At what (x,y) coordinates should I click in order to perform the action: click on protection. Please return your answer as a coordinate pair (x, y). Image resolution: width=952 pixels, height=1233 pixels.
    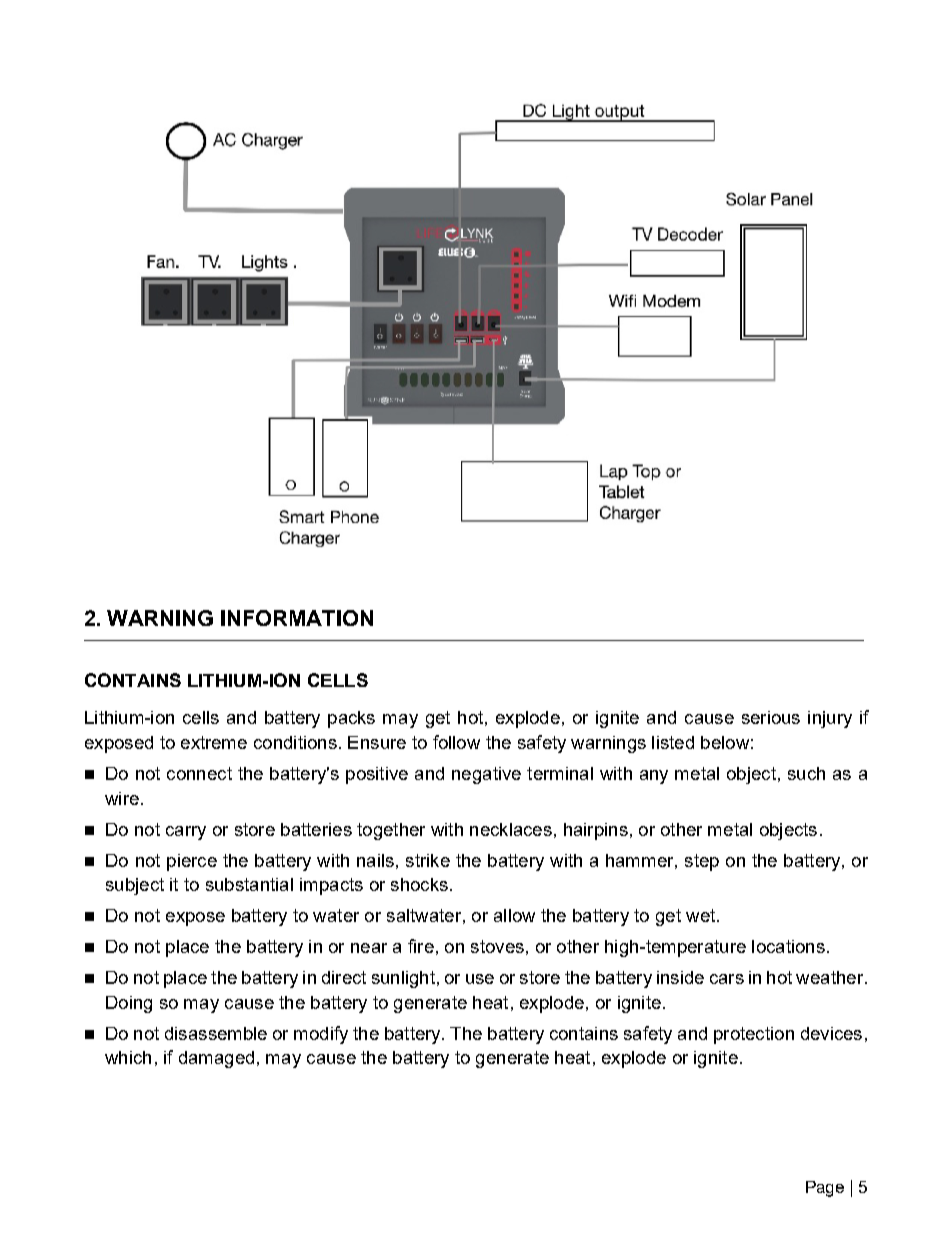
    Looking at the image, I should click on (754, 1035).
